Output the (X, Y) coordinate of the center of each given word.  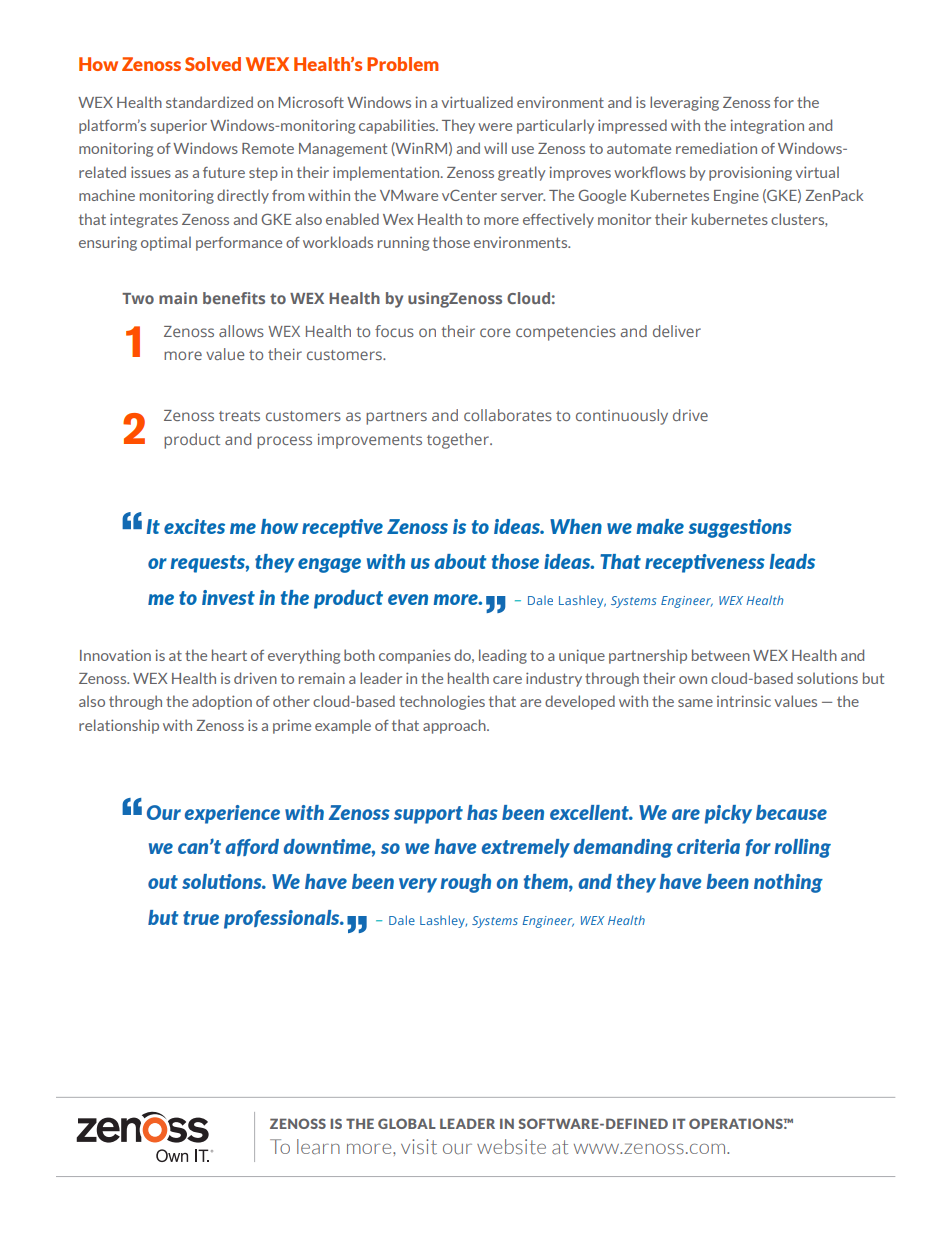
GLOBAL (407, 1123)
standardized (209, 102)
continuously (622, 417)
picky (728, 814)
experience (232, 814)
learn (318, 1146)
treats (239, 416)
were (495, 127)
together (459, 441)
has (482, 812)
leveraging (684, 103)
